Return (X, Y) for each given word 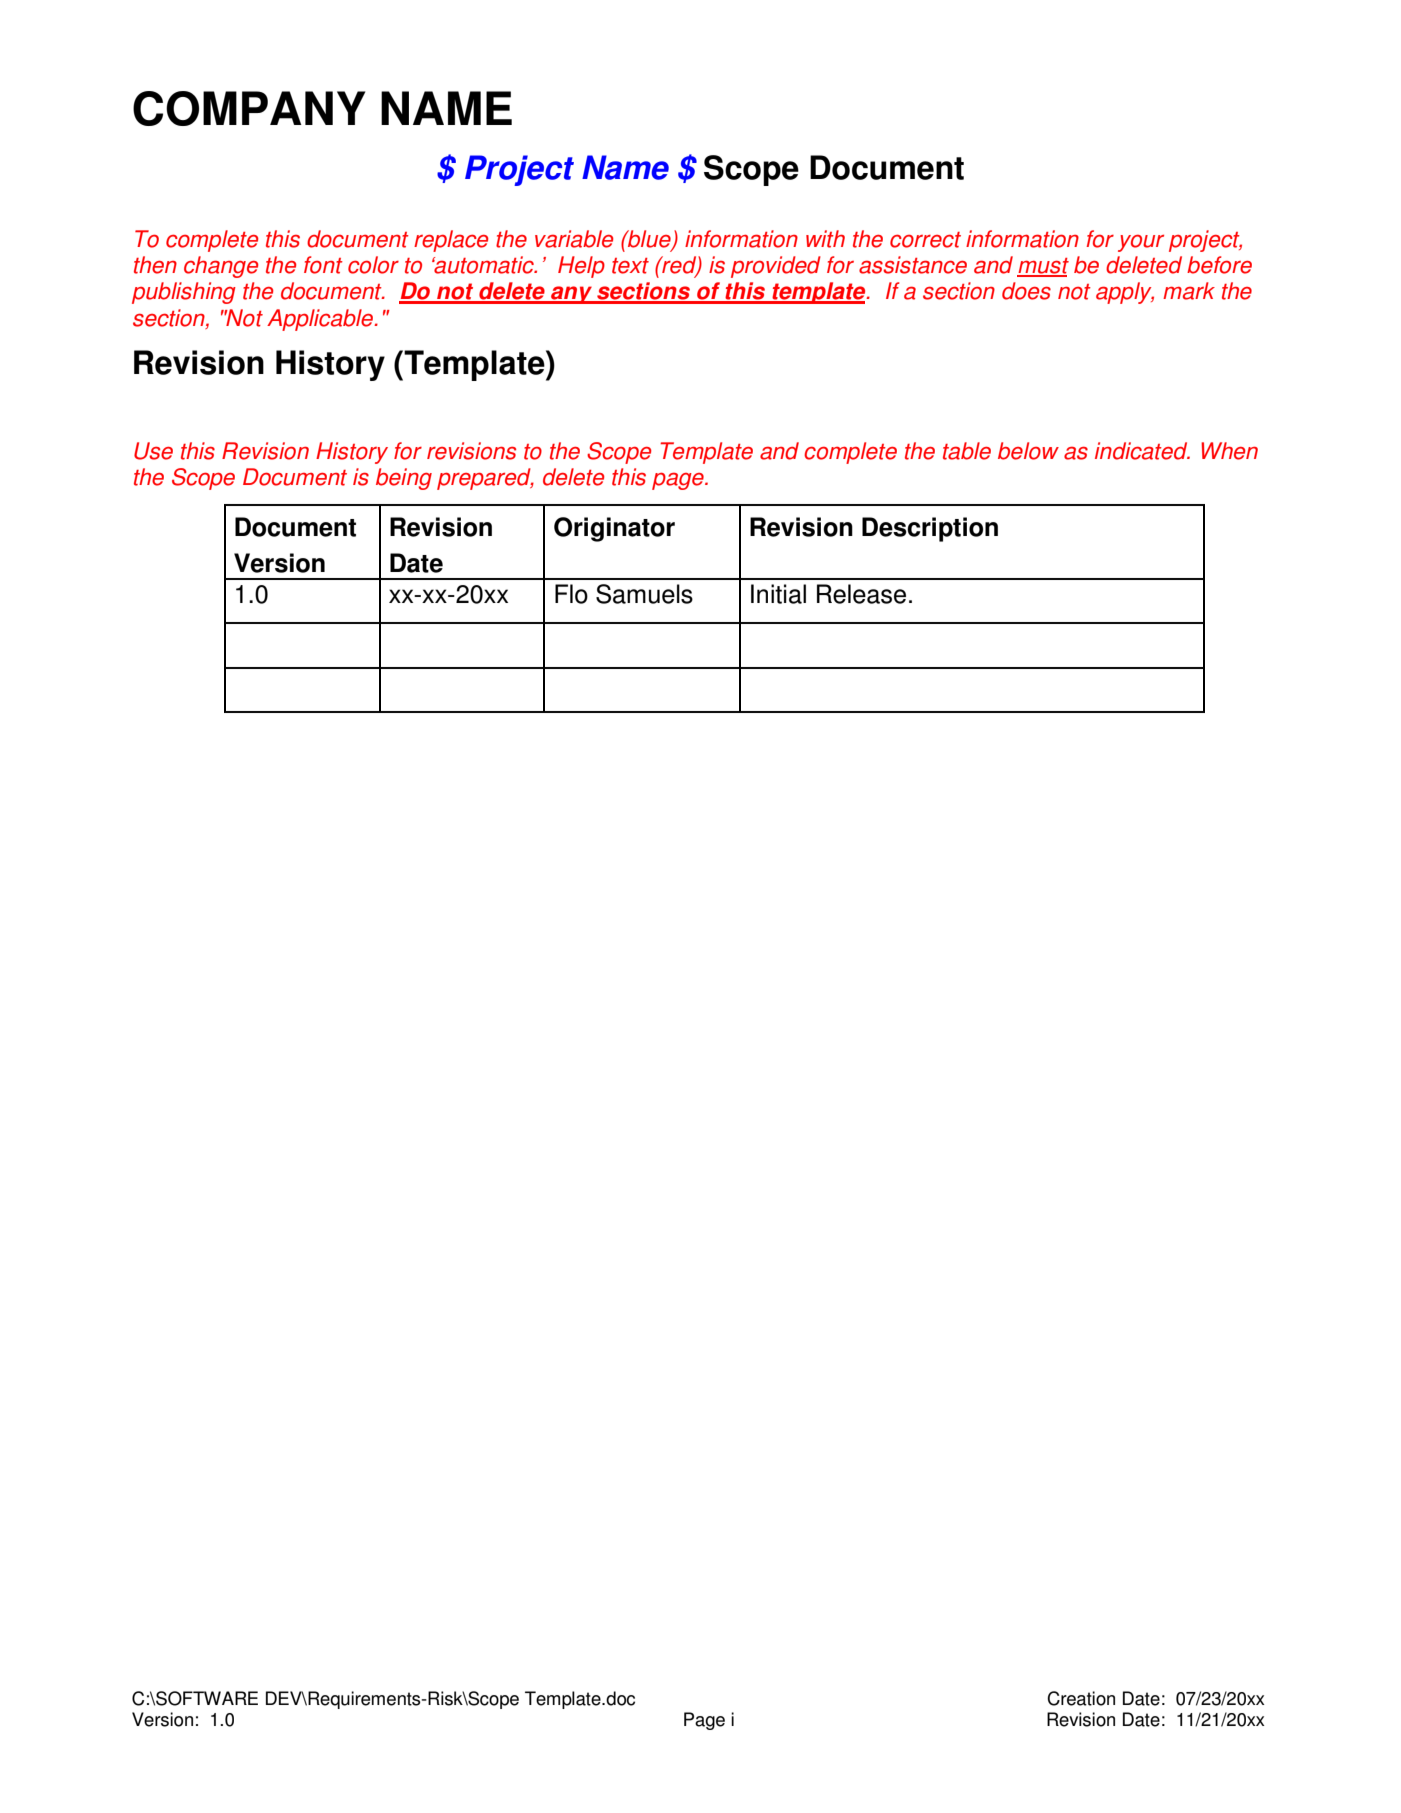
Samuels (644, 594)
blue (649, 240)
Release (861, 594)
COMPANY (249, 108)
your (1141, 243)
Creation (1081, 1698)
